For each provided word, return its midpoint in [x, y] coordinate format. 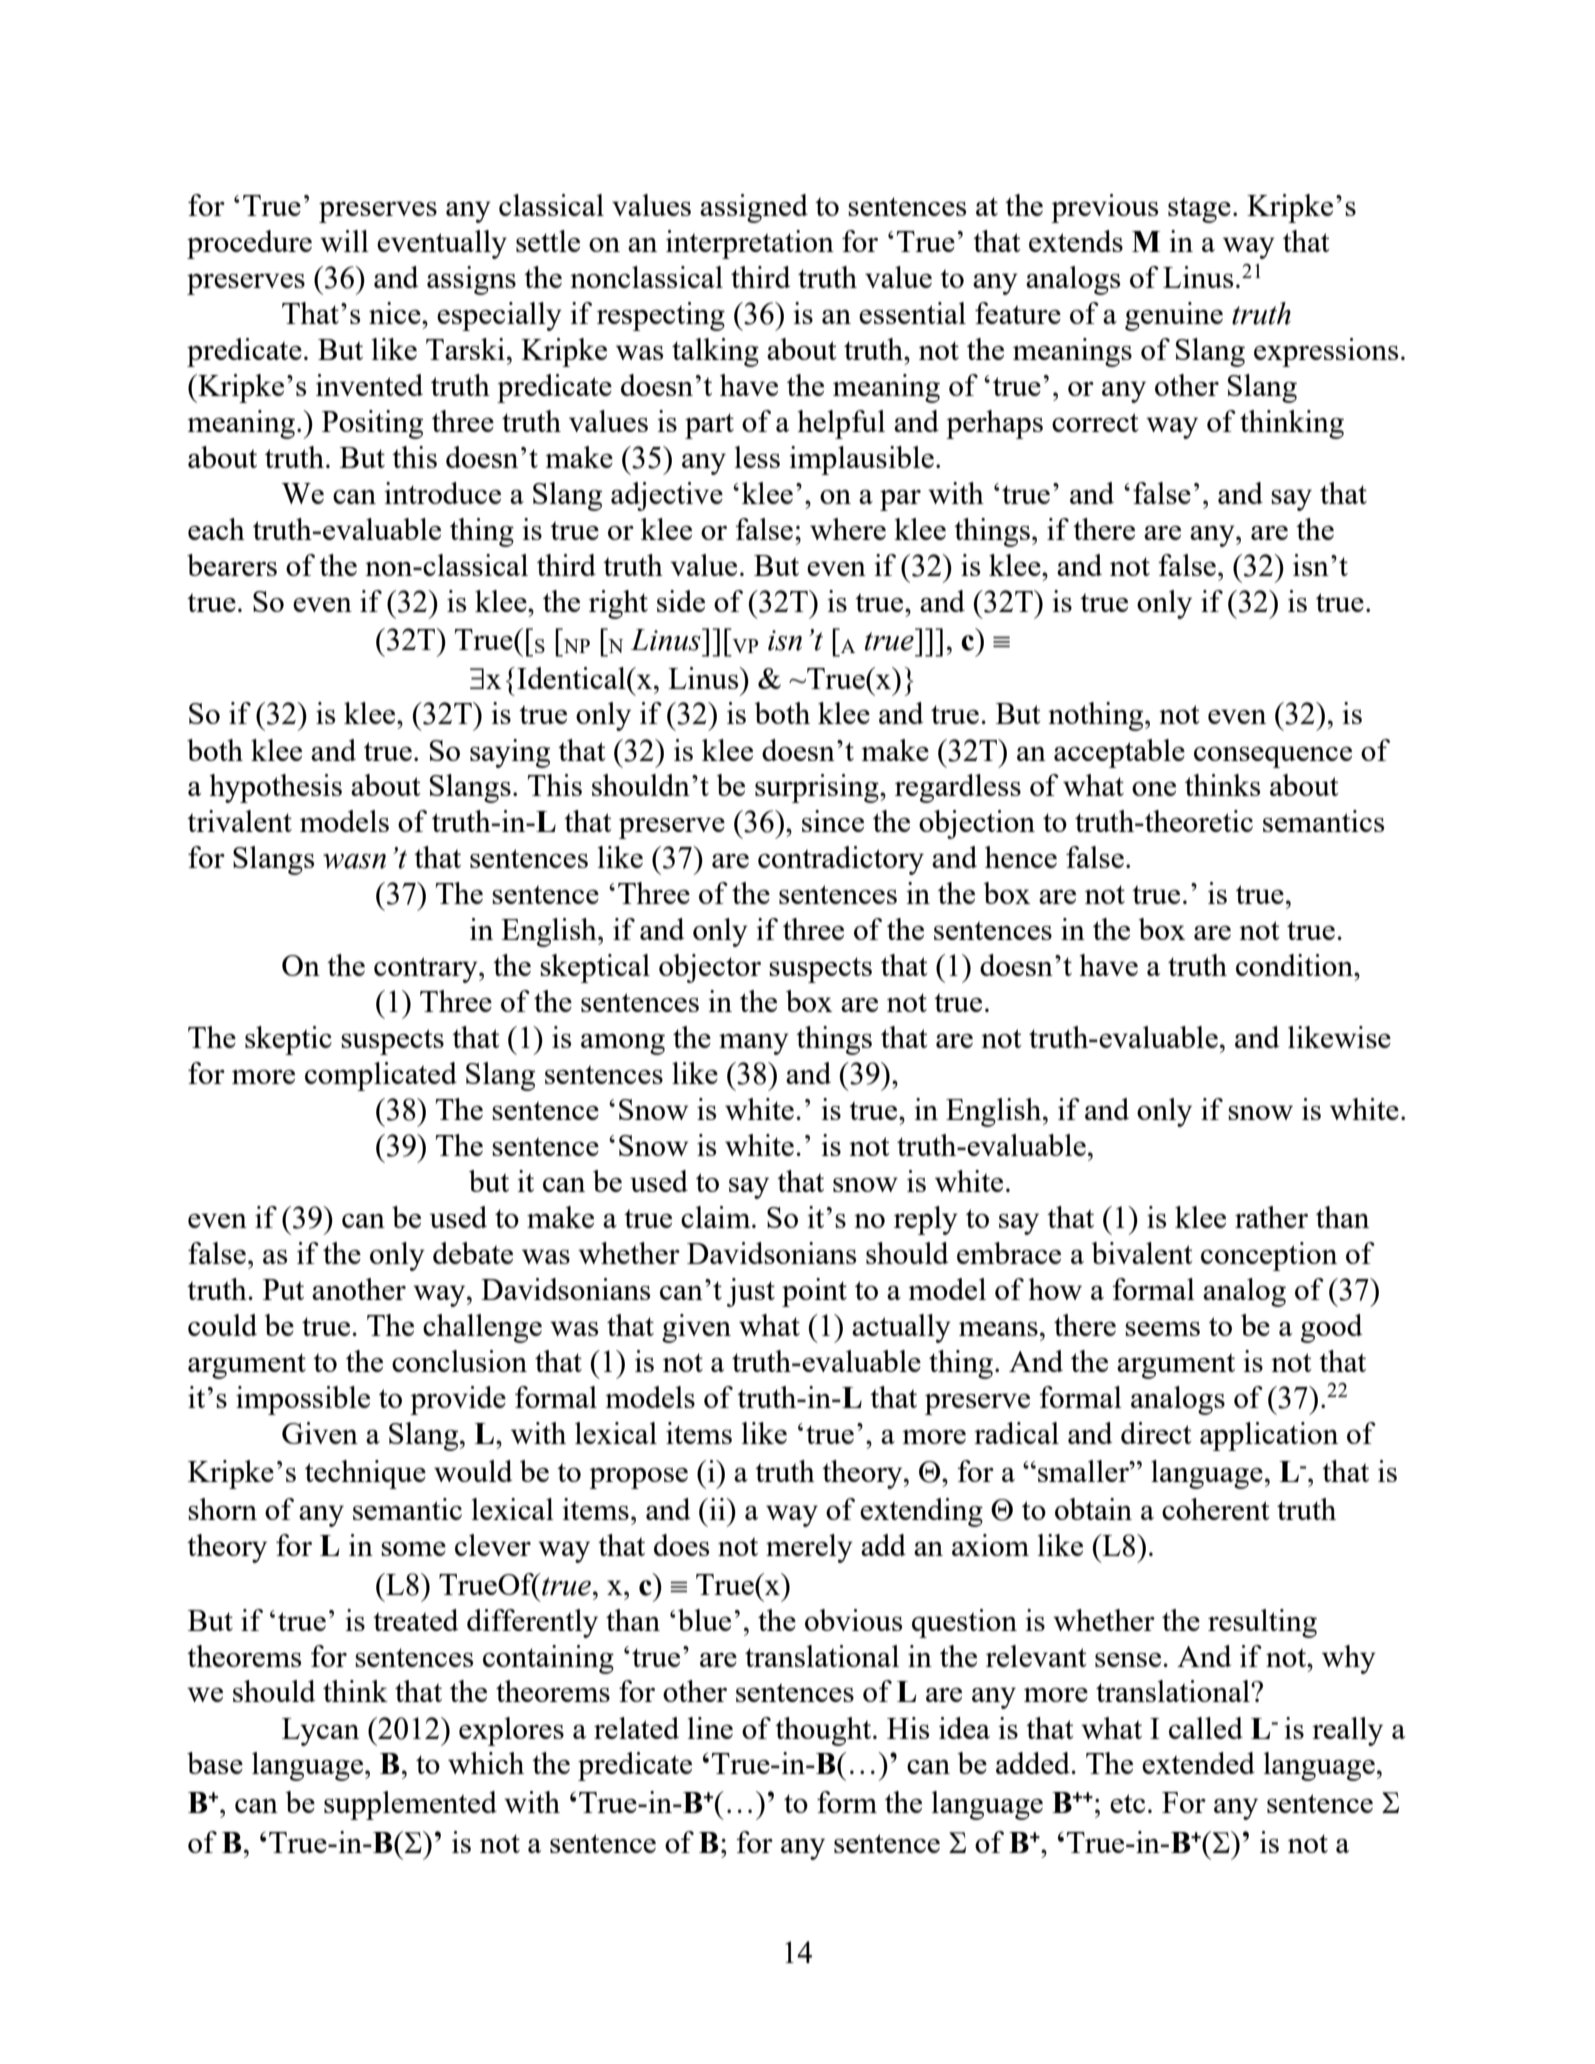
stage [1199, 210]
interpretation [750, 244]
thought [824, 1731]
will [344, 241]
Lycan [320, 1732]
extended [1198, 1763]
